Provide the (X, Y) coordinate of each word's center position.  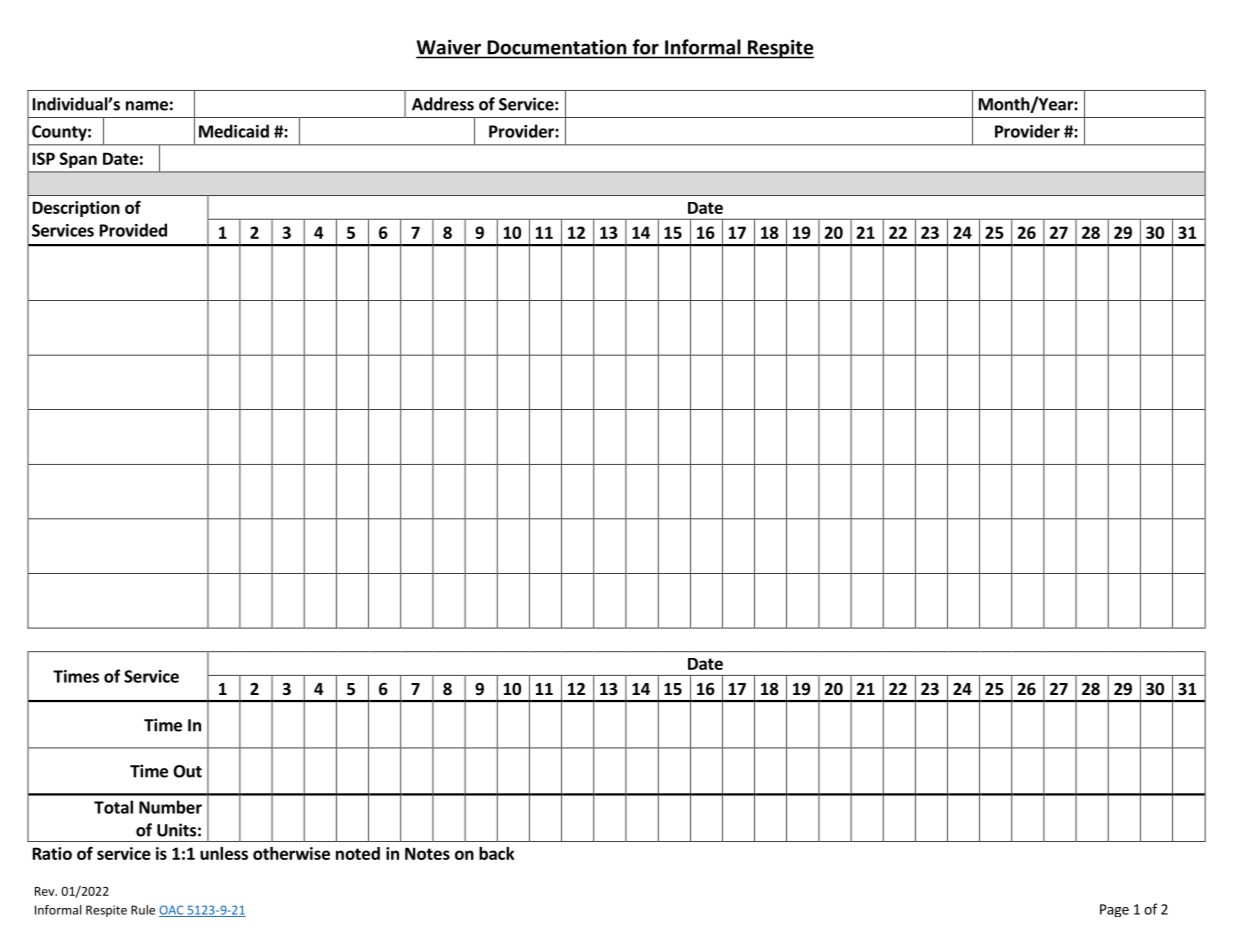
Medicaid (234, 131)
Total (113, 807)
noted (358, 853)
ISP (44, 158)
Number (170, 807)
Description (76, 209)
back (497, 853)
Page (1114, 910)
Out (187, 771)
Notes (427, 853)
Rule (143, 910)
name (147, 106)
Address (443, 104)
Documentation (557, 47)
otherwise (291, 853)
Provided (133, 230)
